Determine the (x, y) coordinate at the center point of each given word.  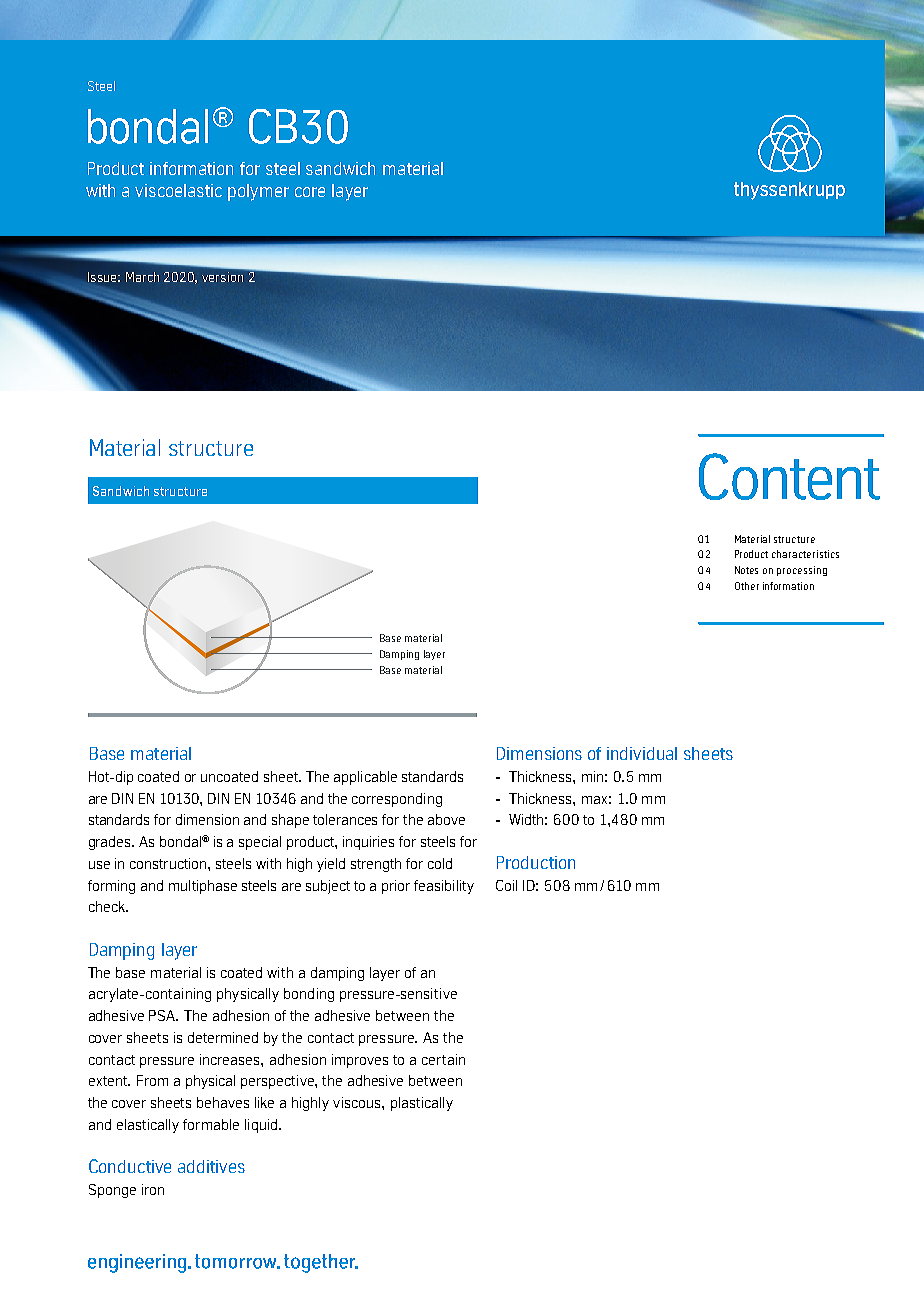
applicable (365, 778)
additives (211, 1166)
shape (290, 821)
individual (642, 753)
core (310, 192)
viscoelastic (178, 190)
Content (789, 476)
